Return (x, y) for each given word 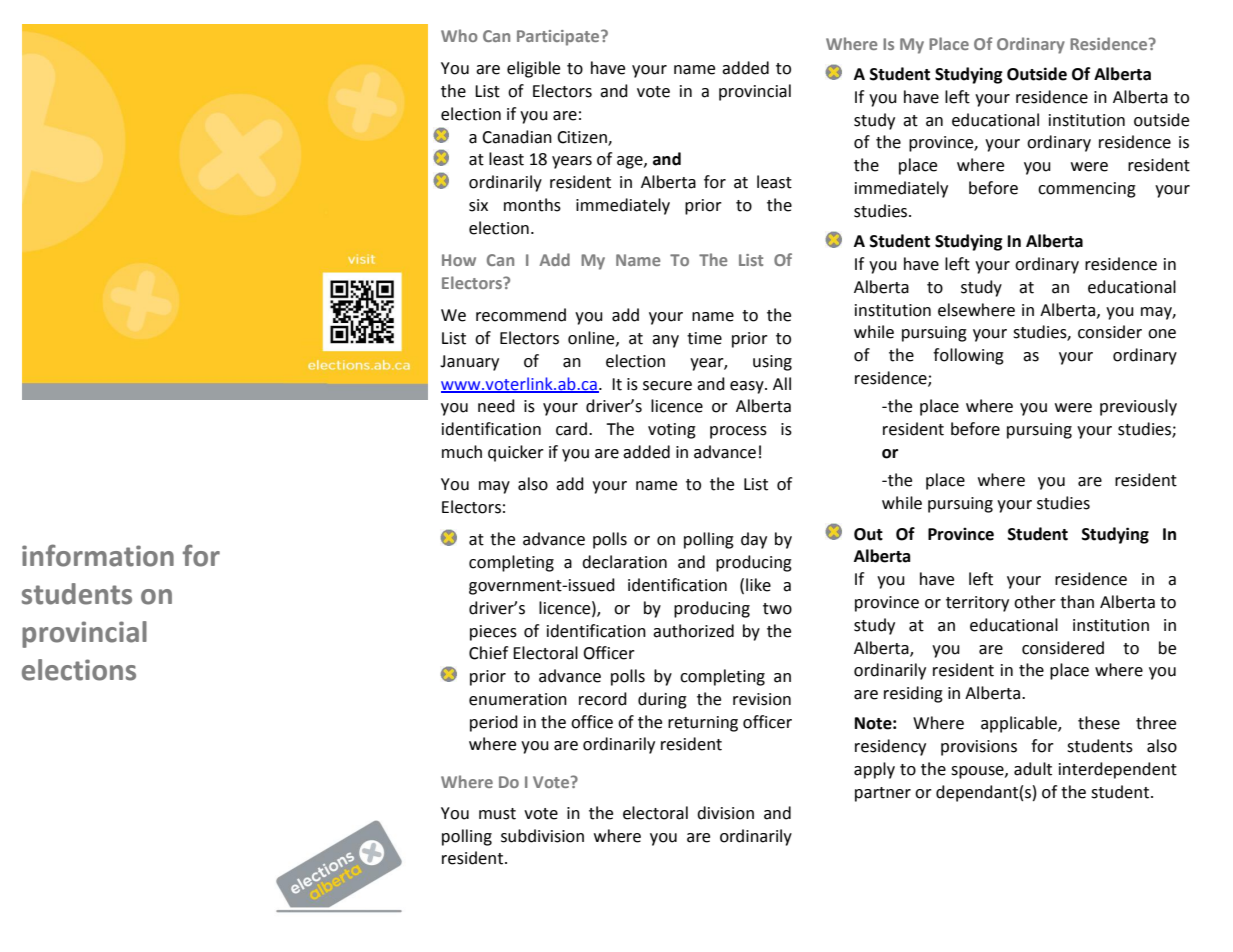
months (532, 205)
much (462, 452)
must (497, 814)
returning (703, 724)
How (459, 260)
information (98, 555)
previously (1138, 407)
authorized (693, 631)
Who (459, 35)
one (1162, 334)
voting (672, 431)
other (1035, 602)
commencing (1087, 190)
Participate (559, 38)
